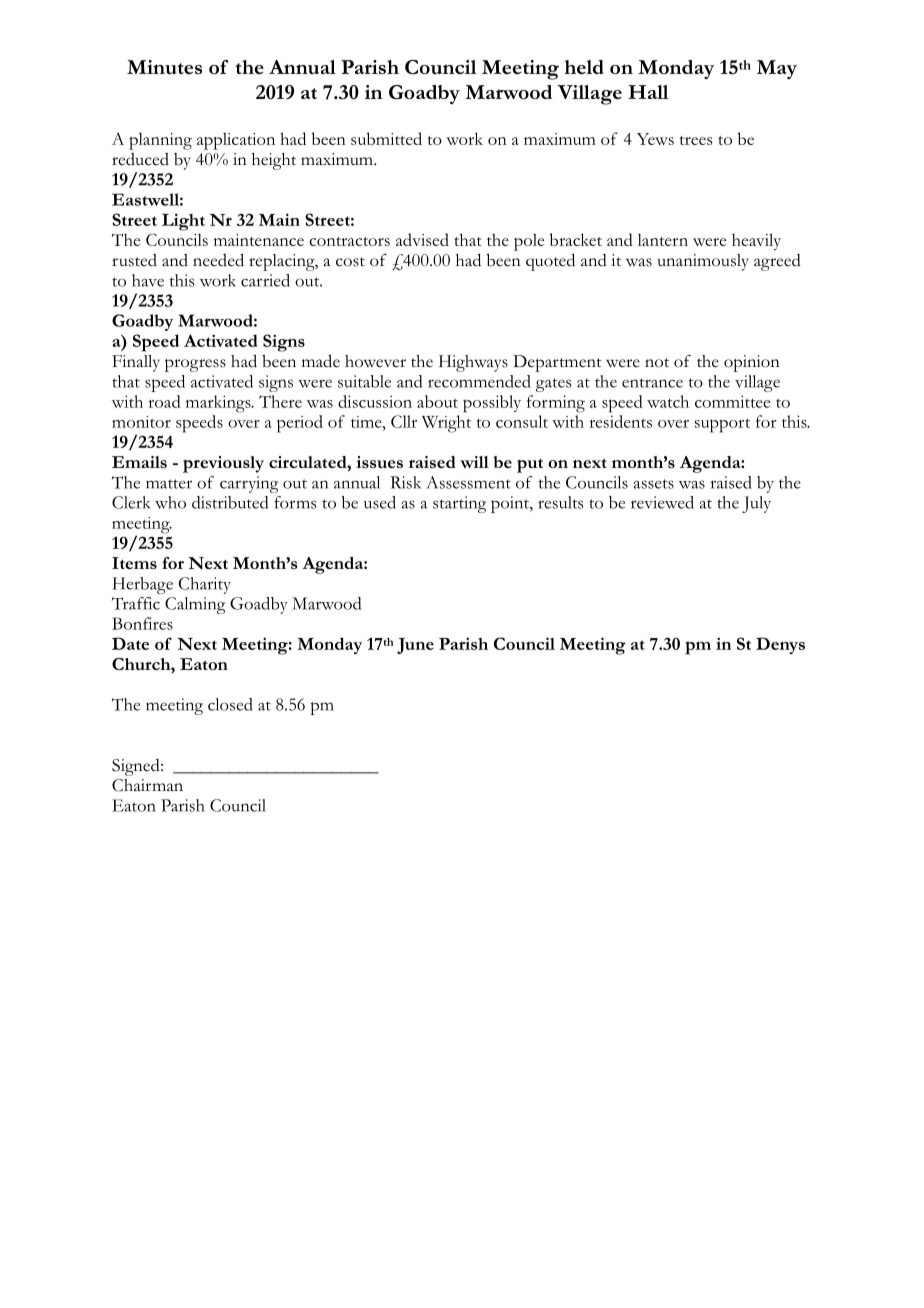 This image has height=1308, width=924. I want to click on June, so click(415, 646).
